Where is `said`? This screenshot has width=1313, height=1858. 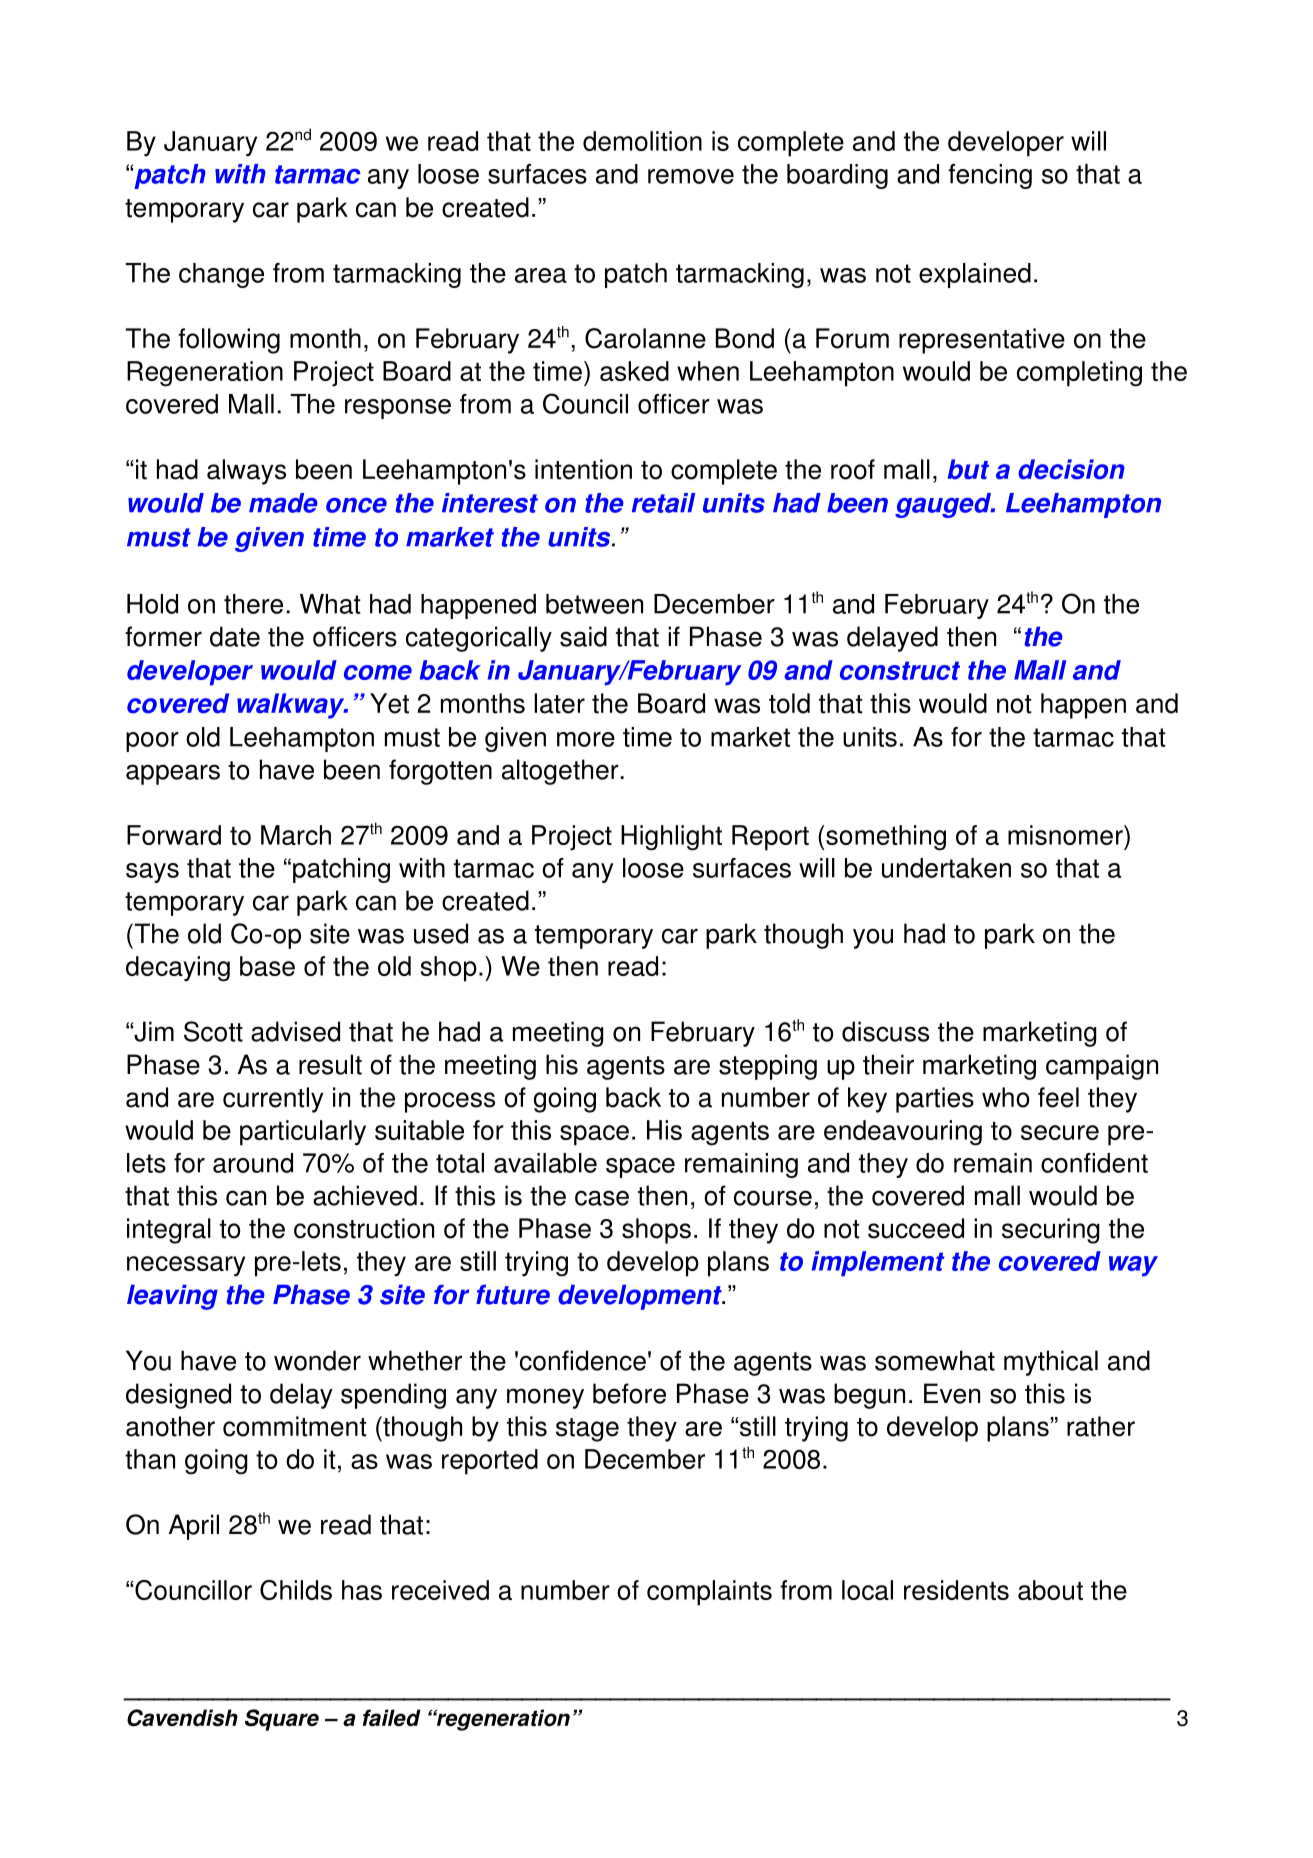 said is located at coordinates (583, 636).
